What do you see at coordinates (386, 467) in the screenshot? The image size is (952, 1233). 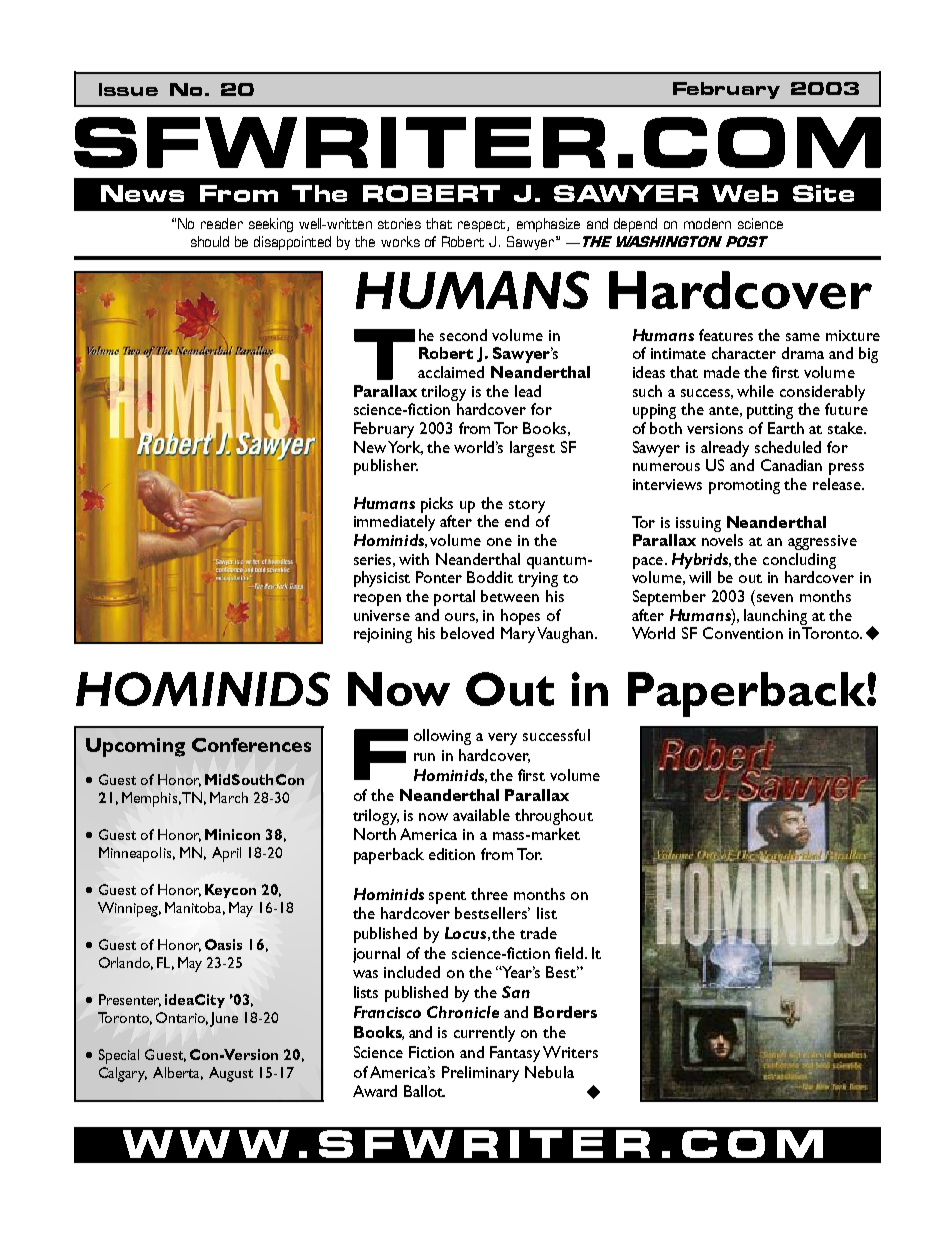 I see `publisher` at bounding box center [386, 467].
